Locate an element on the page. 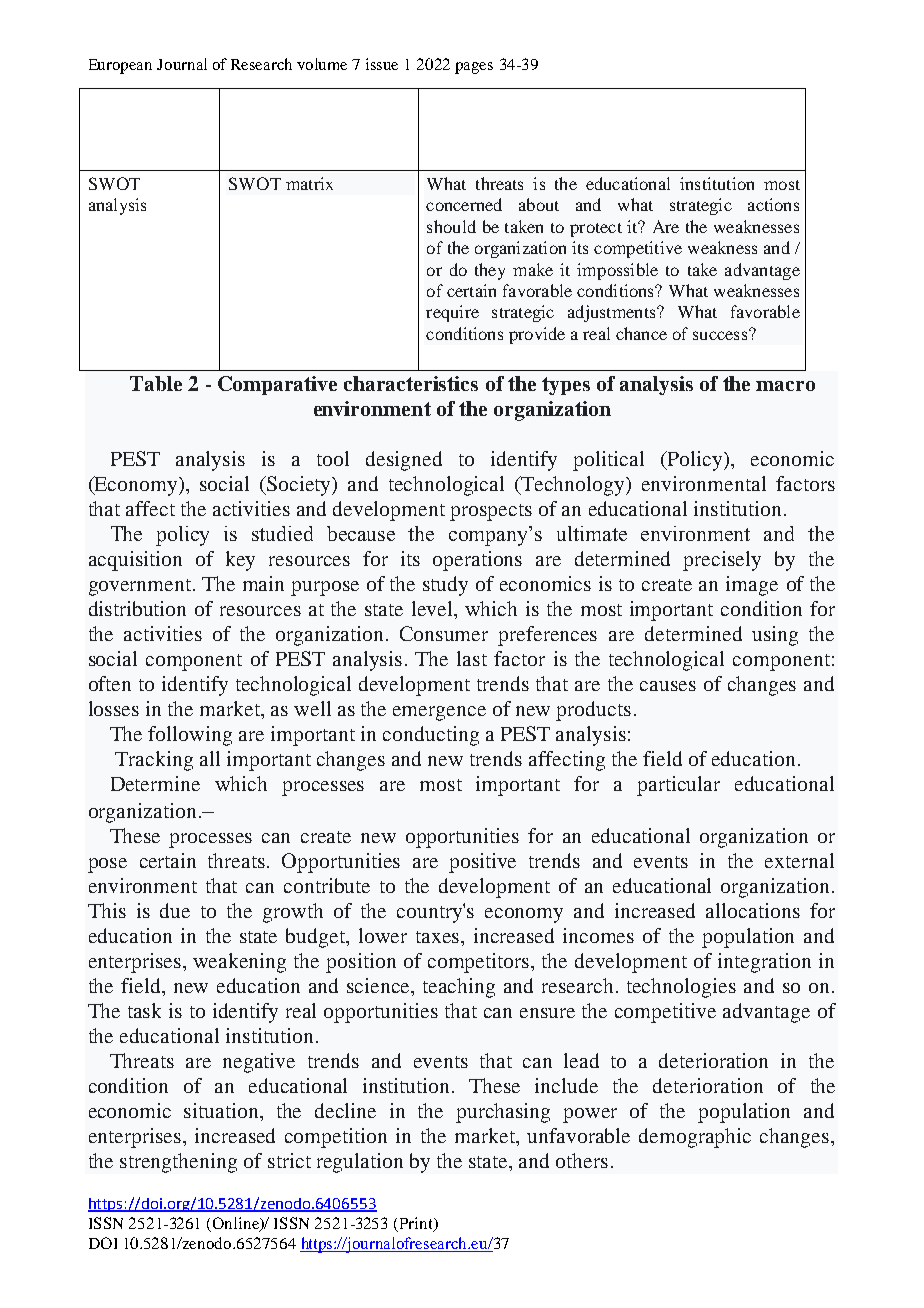  due is located at coordinates (175, 910).
